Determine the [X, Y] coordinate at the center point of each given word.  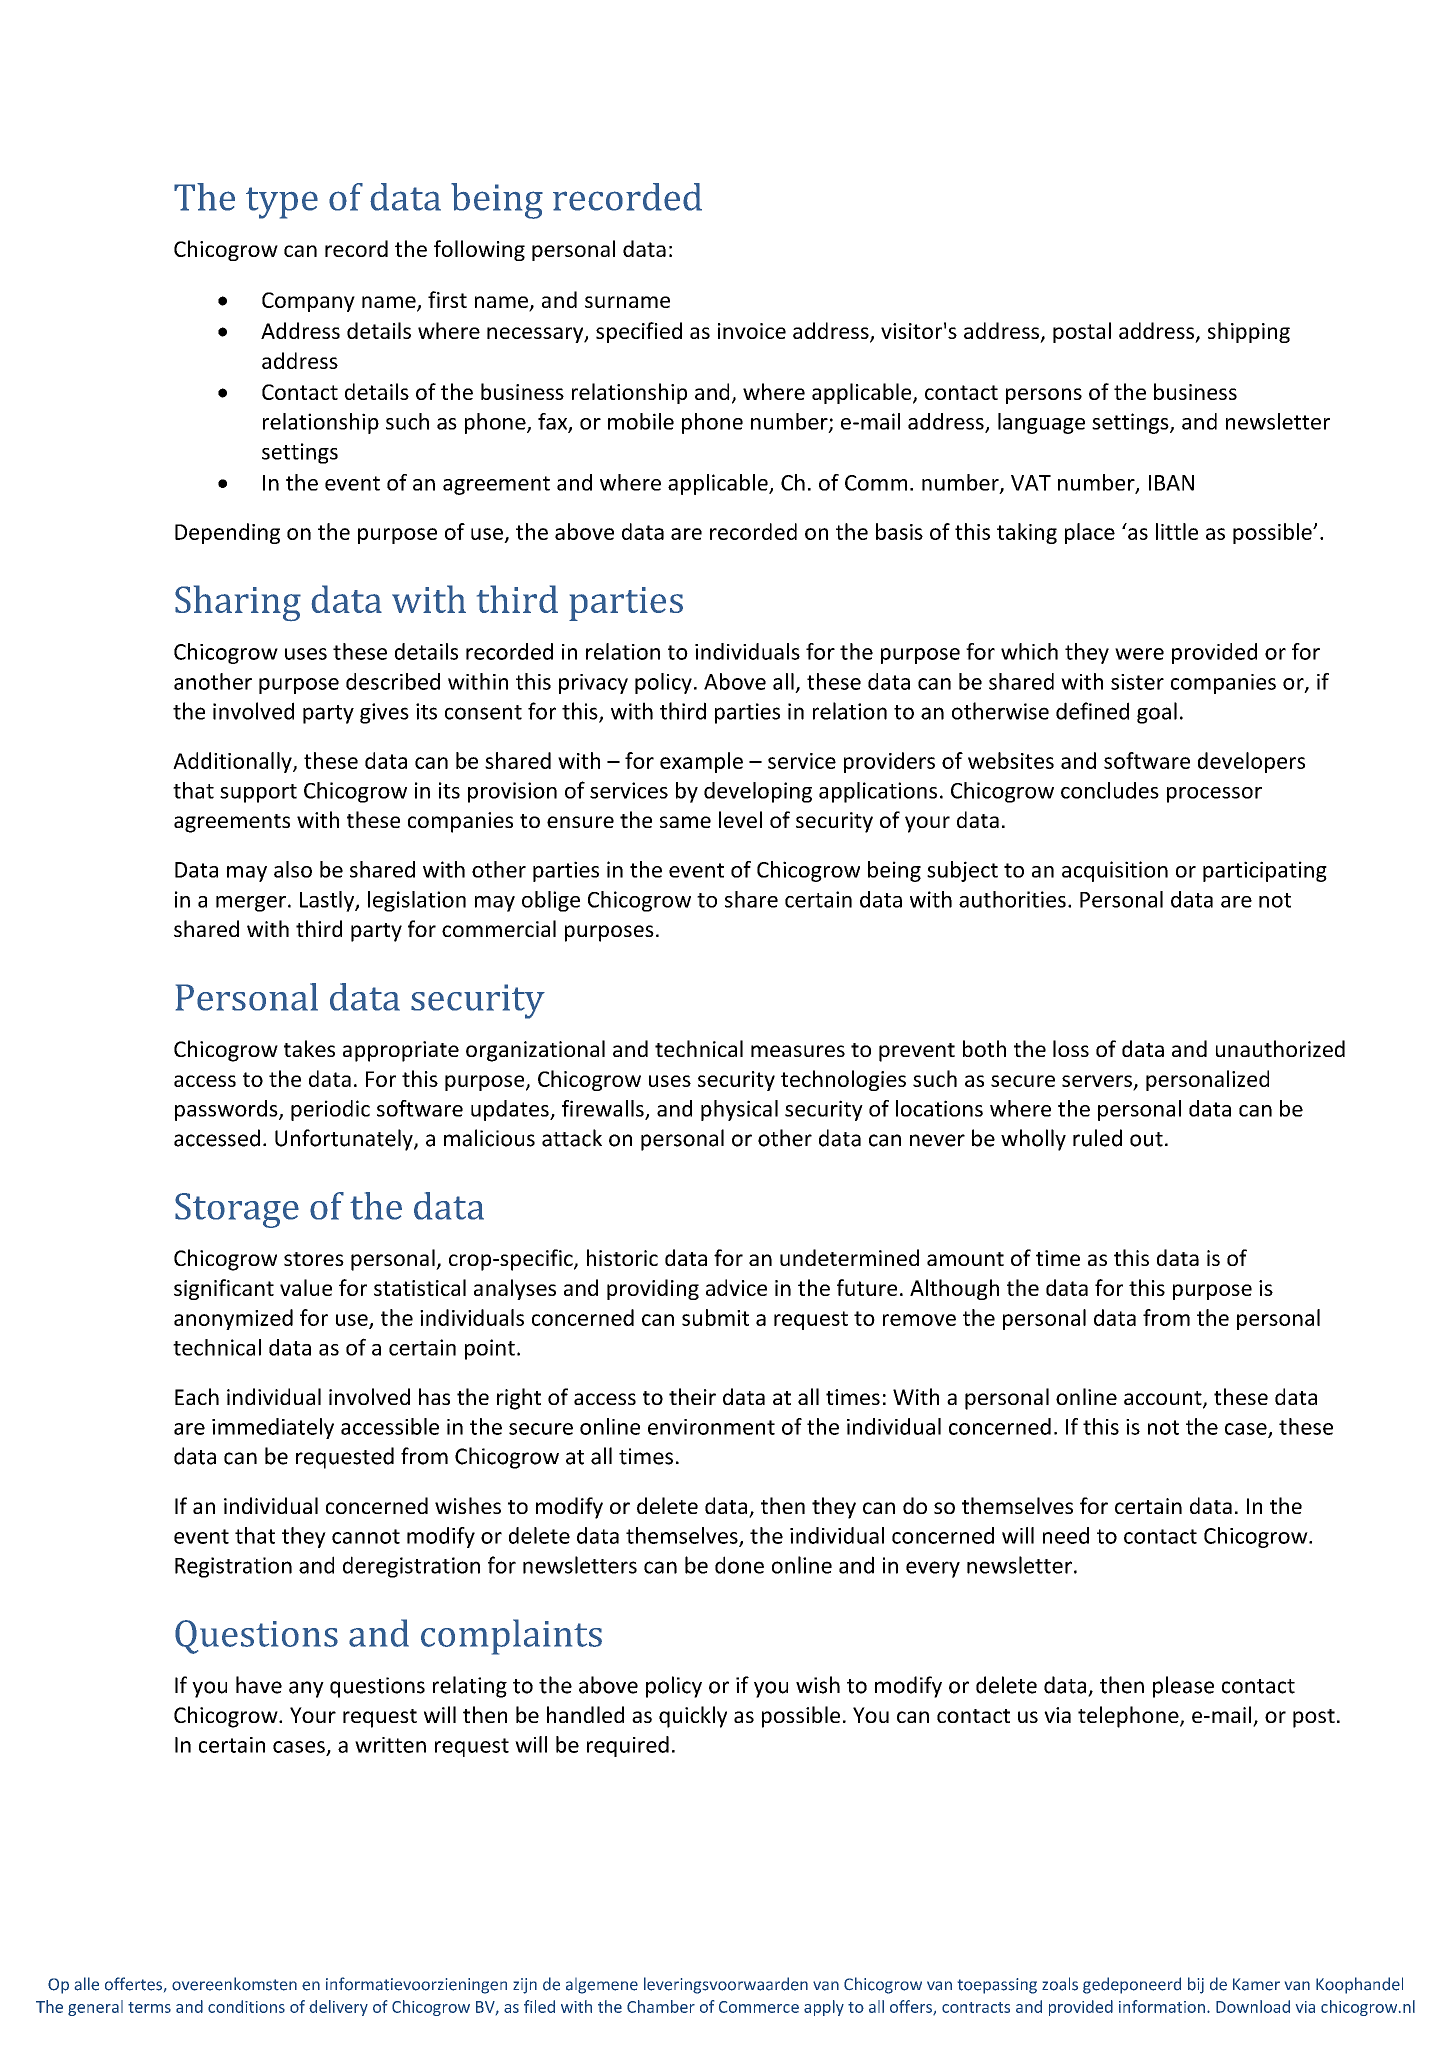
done [739, 1565]
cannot [366, 1536]
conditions [246, 2006]
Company [308, 302]
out [1146, 1139]
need [1066, 1535]
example [701, 762]
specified [639, 332]
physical [739, 1110]
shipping [1249, 332]
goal [1157, 713]
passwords [227, 1110]
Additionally [233, 762]
